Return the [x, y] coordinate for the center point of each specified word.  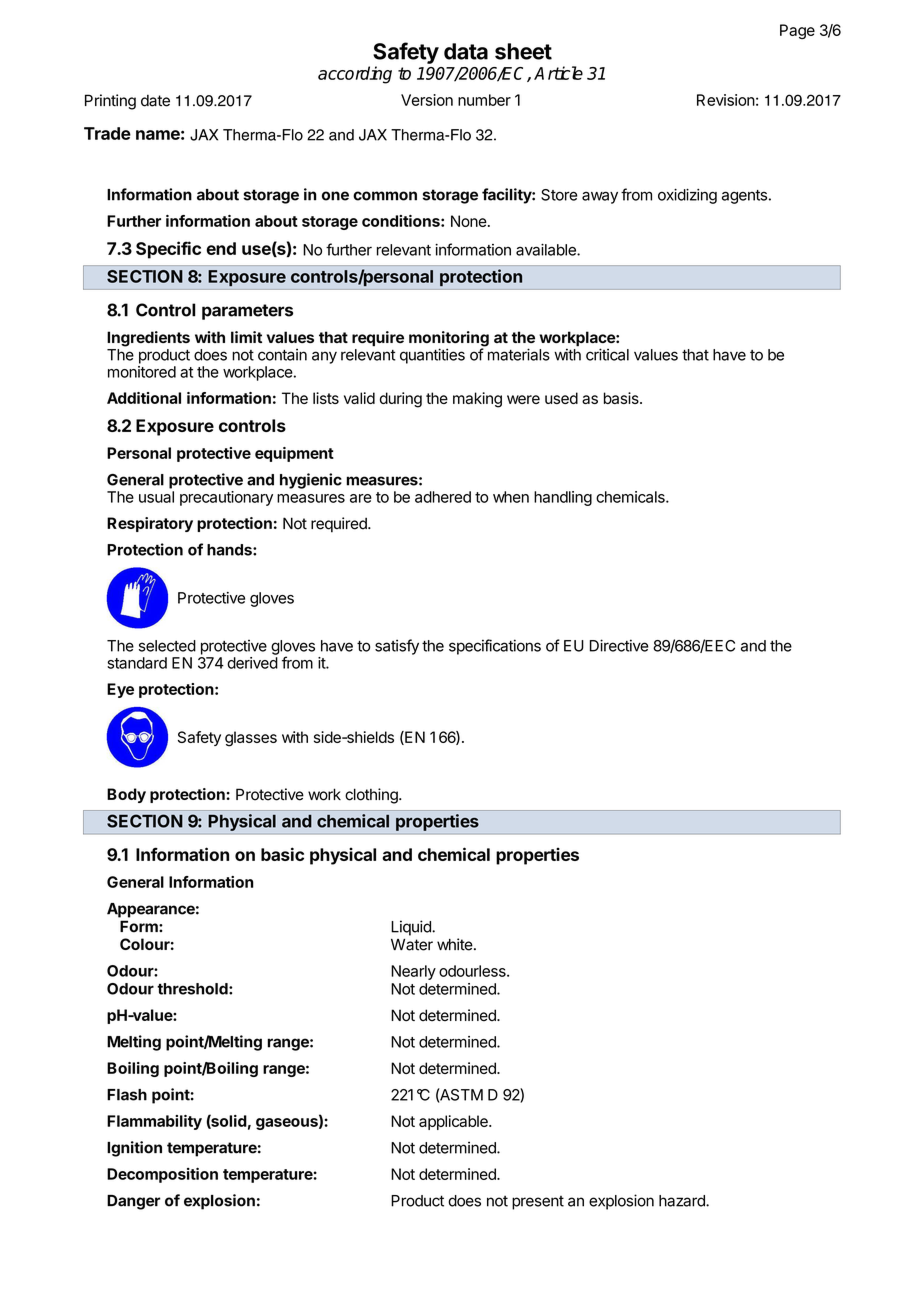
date [155, 101]
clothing [372, 796]
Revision [726, 100]
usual [156, 497]
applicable [454, 1122]
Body [126, 795]
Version [427, 100]
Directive [619, 645]
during [401, 400]
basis [622, 398]
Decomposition [162, 1175]
